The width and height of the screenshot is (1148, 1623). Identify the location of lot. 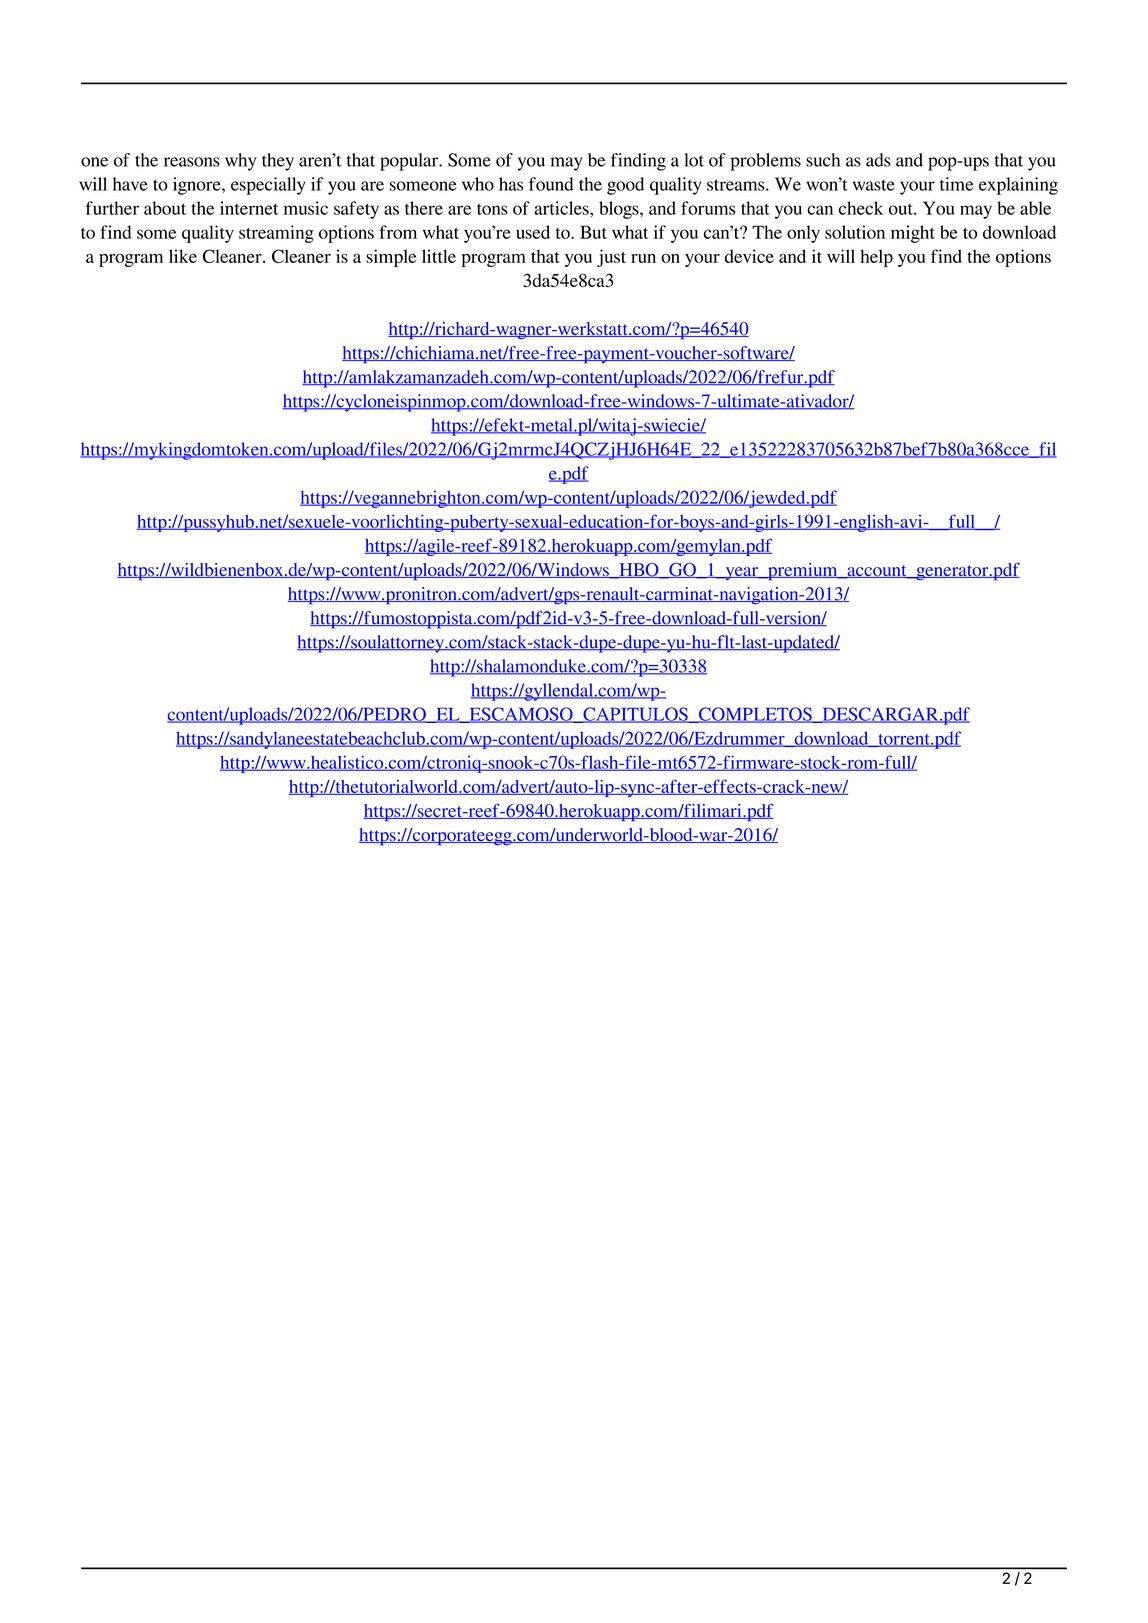
(694, 160).
